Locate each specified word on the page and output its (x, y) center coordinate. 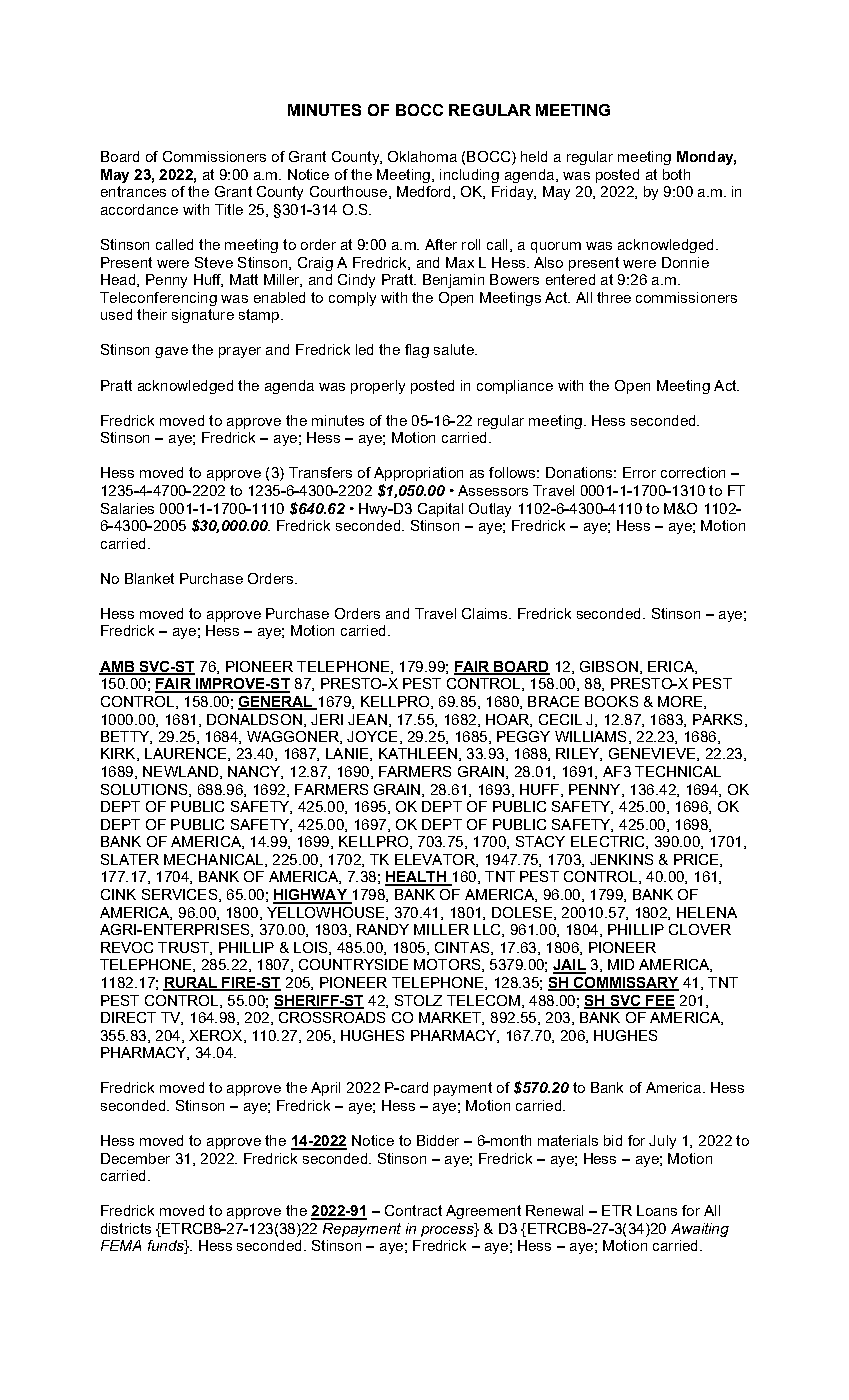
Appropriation (418, 474)
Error (639, 472)
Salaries (127, 508)
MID (621, 964)
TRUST (184, 948)
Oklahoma (422, 156)
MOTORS (448, 965)
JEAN (367, 719)
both (676, 174)
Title (229, 209)
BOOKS (611, 701)
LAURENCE (187, 754)
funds (167, 1247)
